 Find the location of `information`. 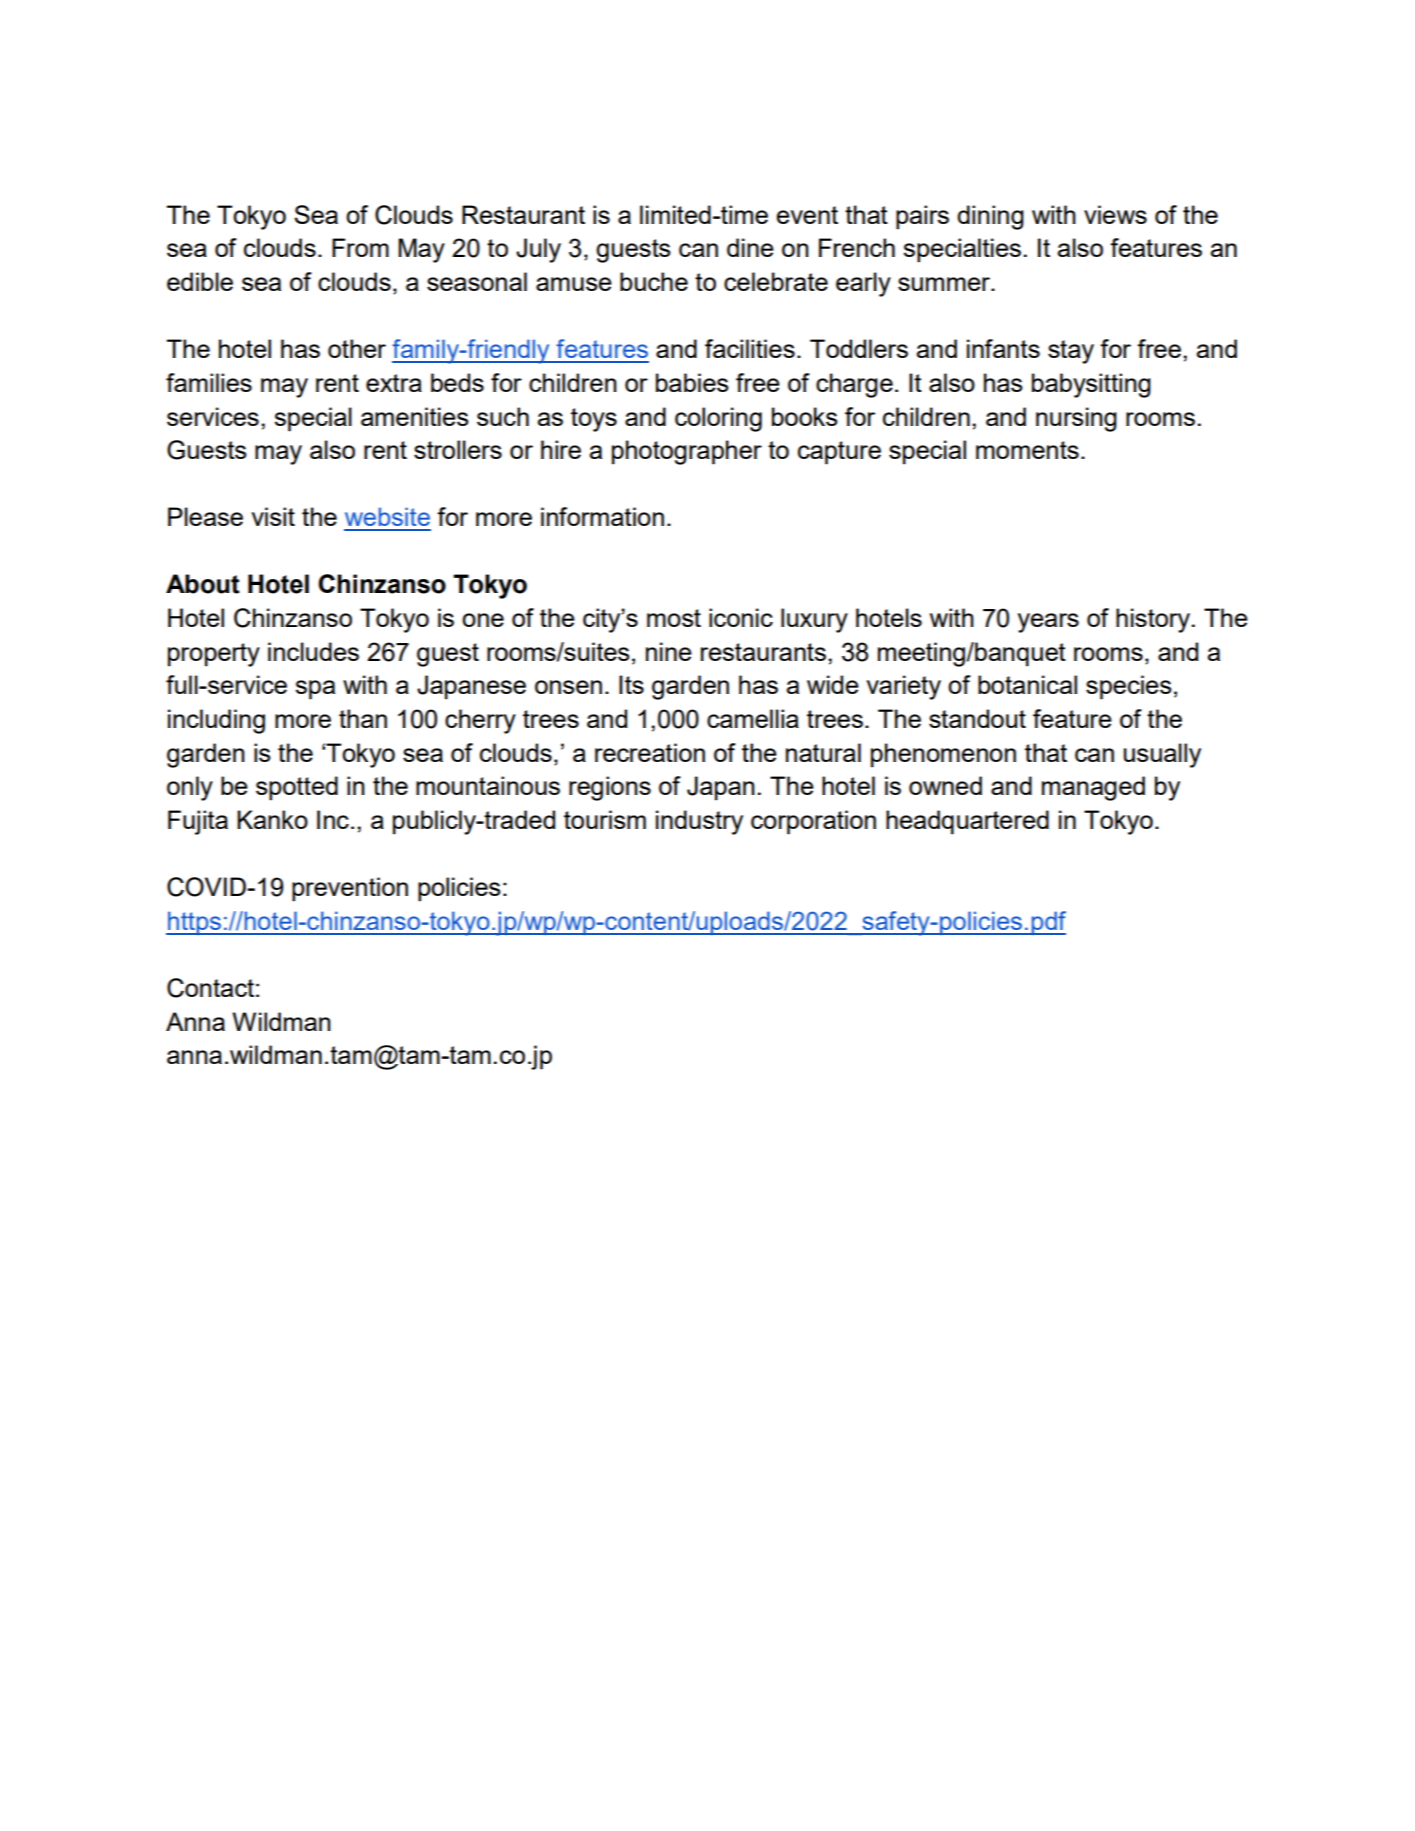

information is located at coordinates (602, 516).
